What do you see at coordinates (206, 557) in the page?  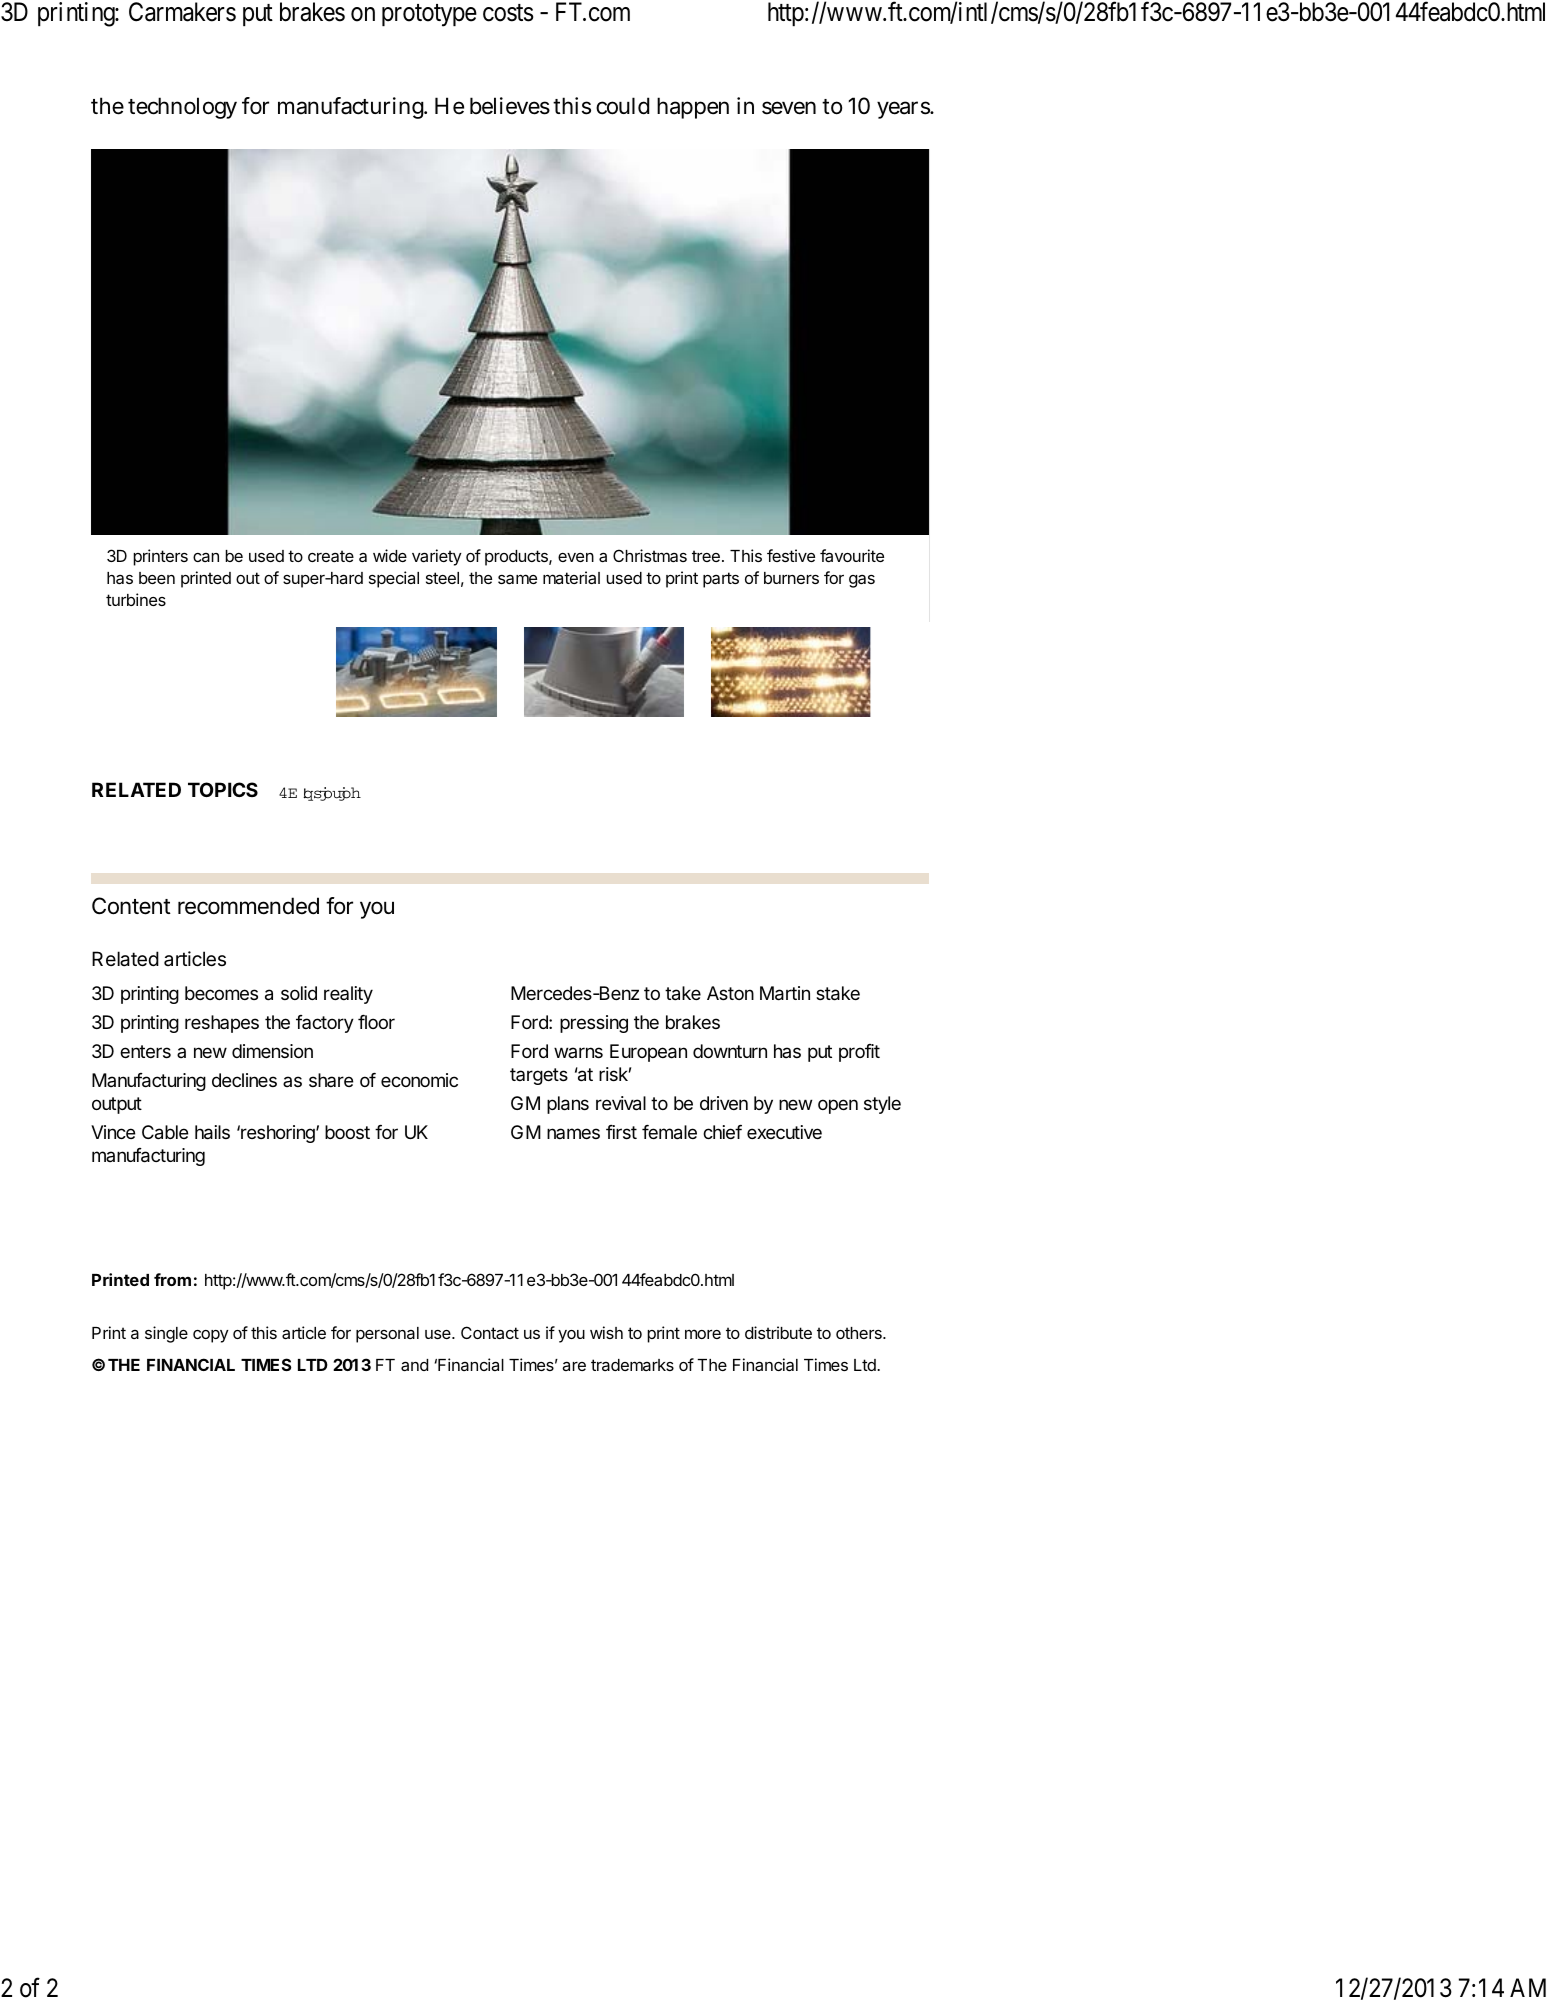 I see `can` at bounding box center [206, 557].
